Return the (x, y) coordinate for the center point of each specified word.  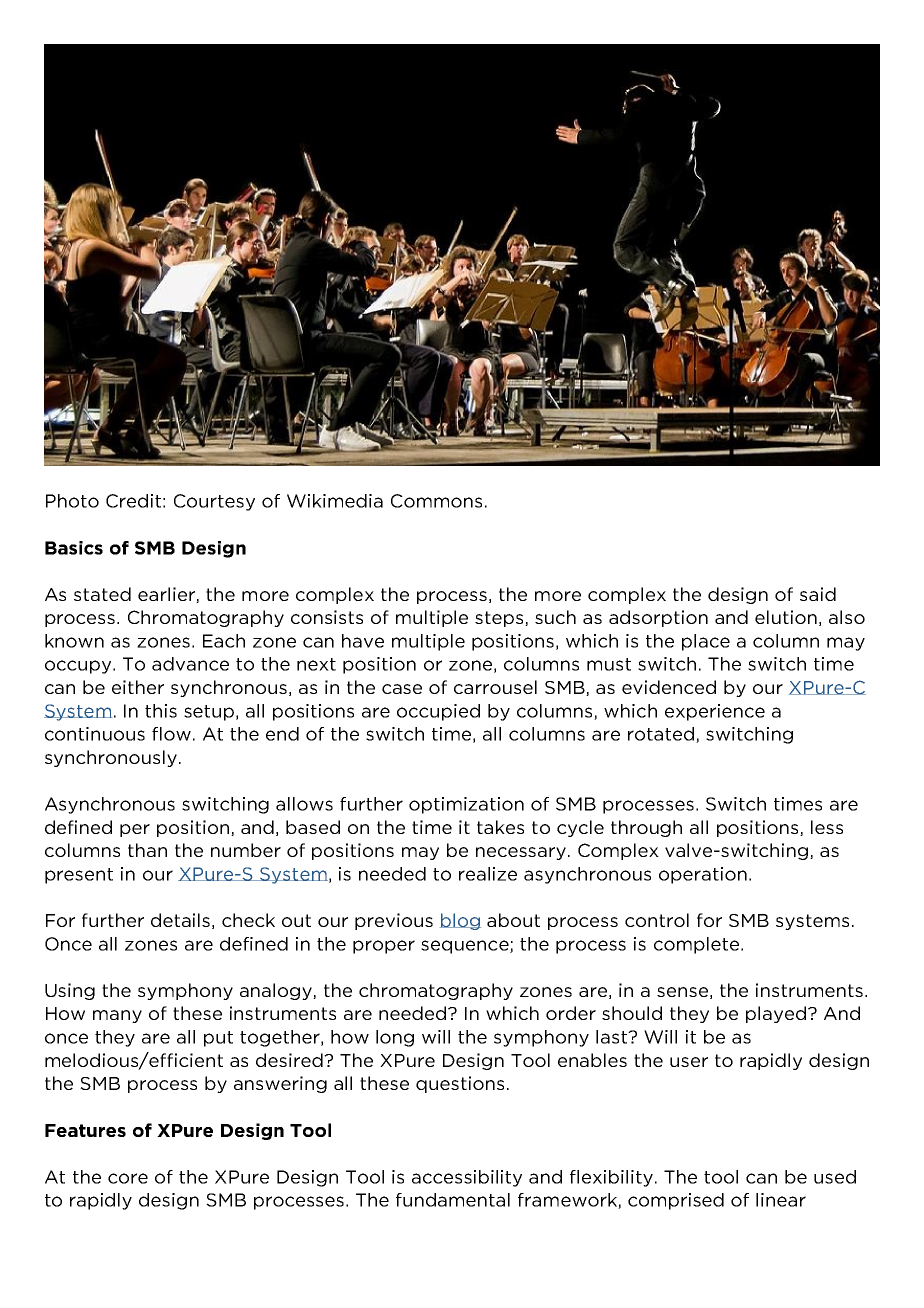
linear (781, 1200)
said (818, 594)
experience (715, 712)
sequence (466, 947)
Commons (436, 501)
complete (698, 945)
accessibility (467, 1178)
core (128, 1178)
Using (70, 991)
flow (171, 734)
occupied (438, 712)
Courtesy (214, 502)
